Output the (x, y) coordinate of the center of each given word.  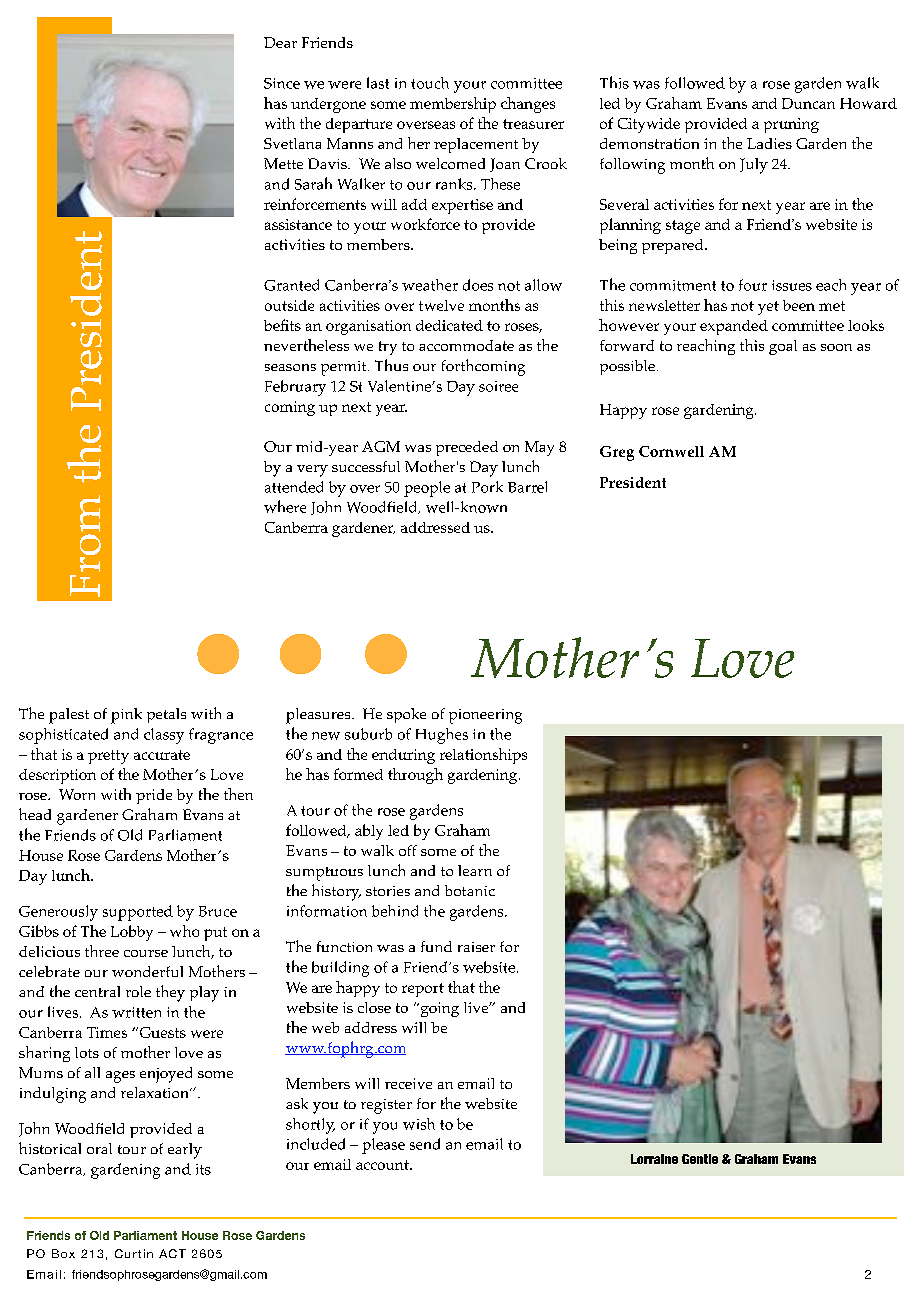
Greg (617, 453)
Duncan (808, 103)
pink (126, 716)
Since (282, 83)
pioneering (485, 716)
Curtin (134, 1253)
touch (430, 83)
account (383, 1165)
